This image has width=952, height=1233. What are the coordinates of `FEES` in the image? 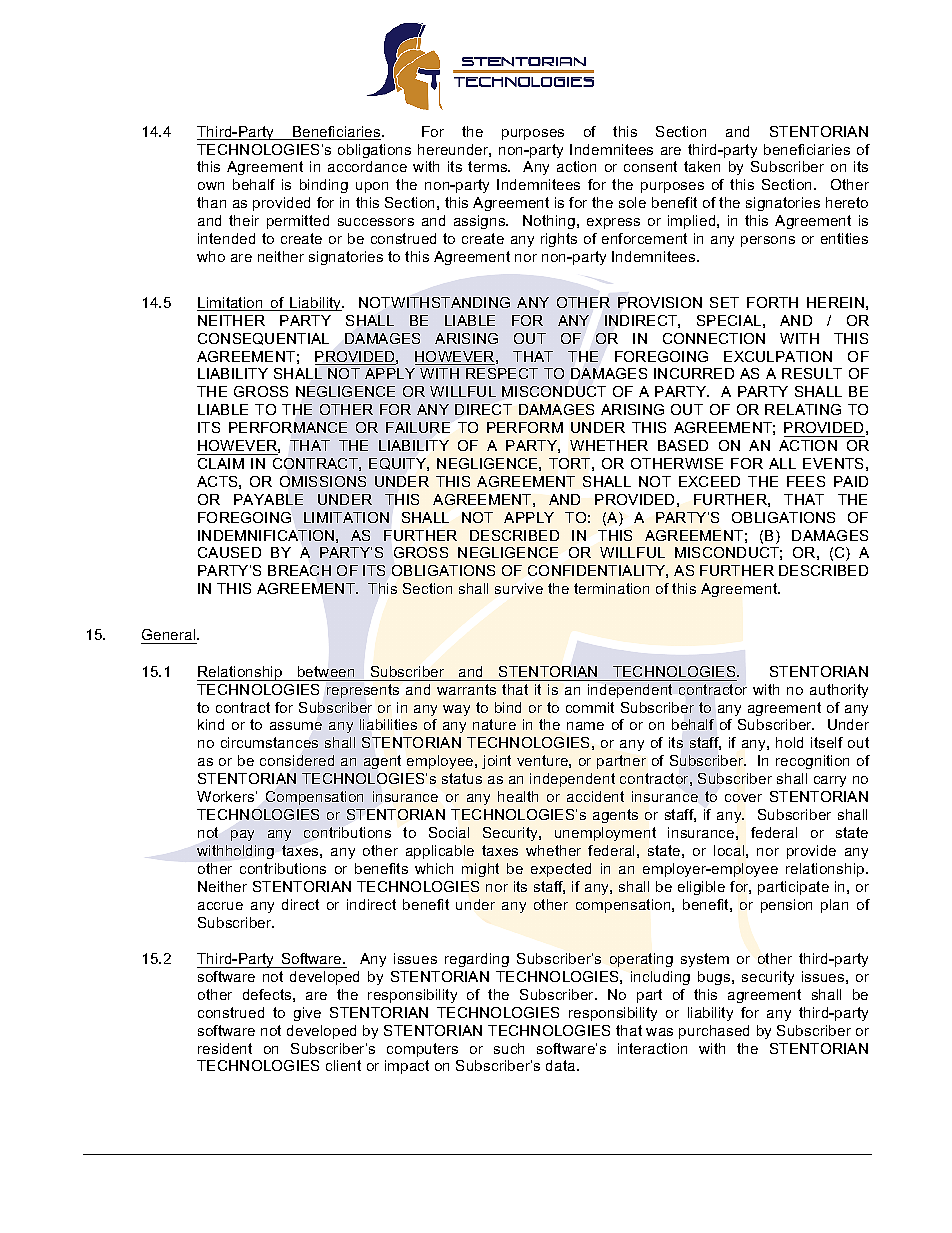 It's located at (806, 481).
